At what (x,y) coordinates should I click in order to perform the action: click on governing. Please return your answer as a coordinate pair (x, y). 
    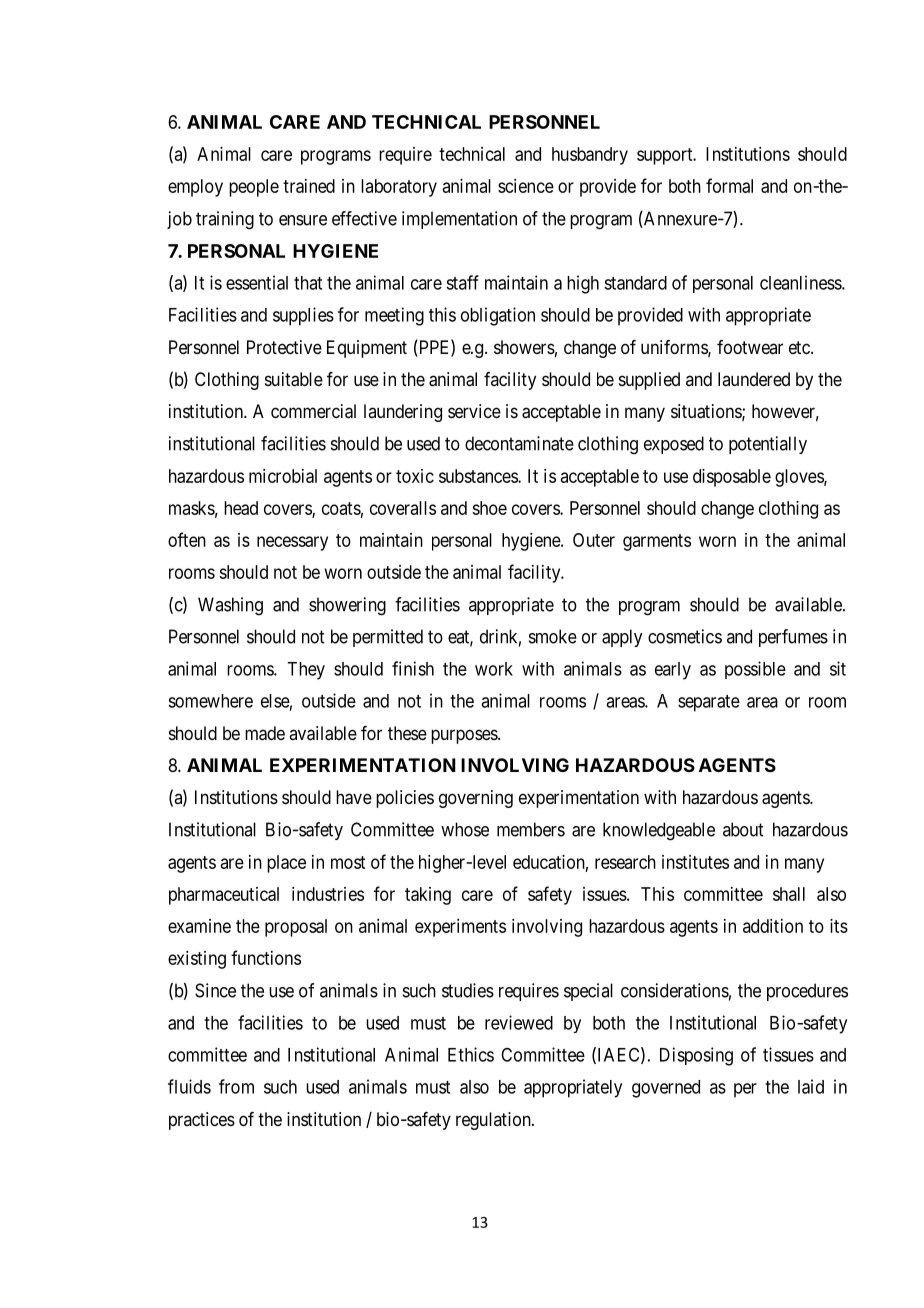
    Looking at the image, I should click on (476, 799).
